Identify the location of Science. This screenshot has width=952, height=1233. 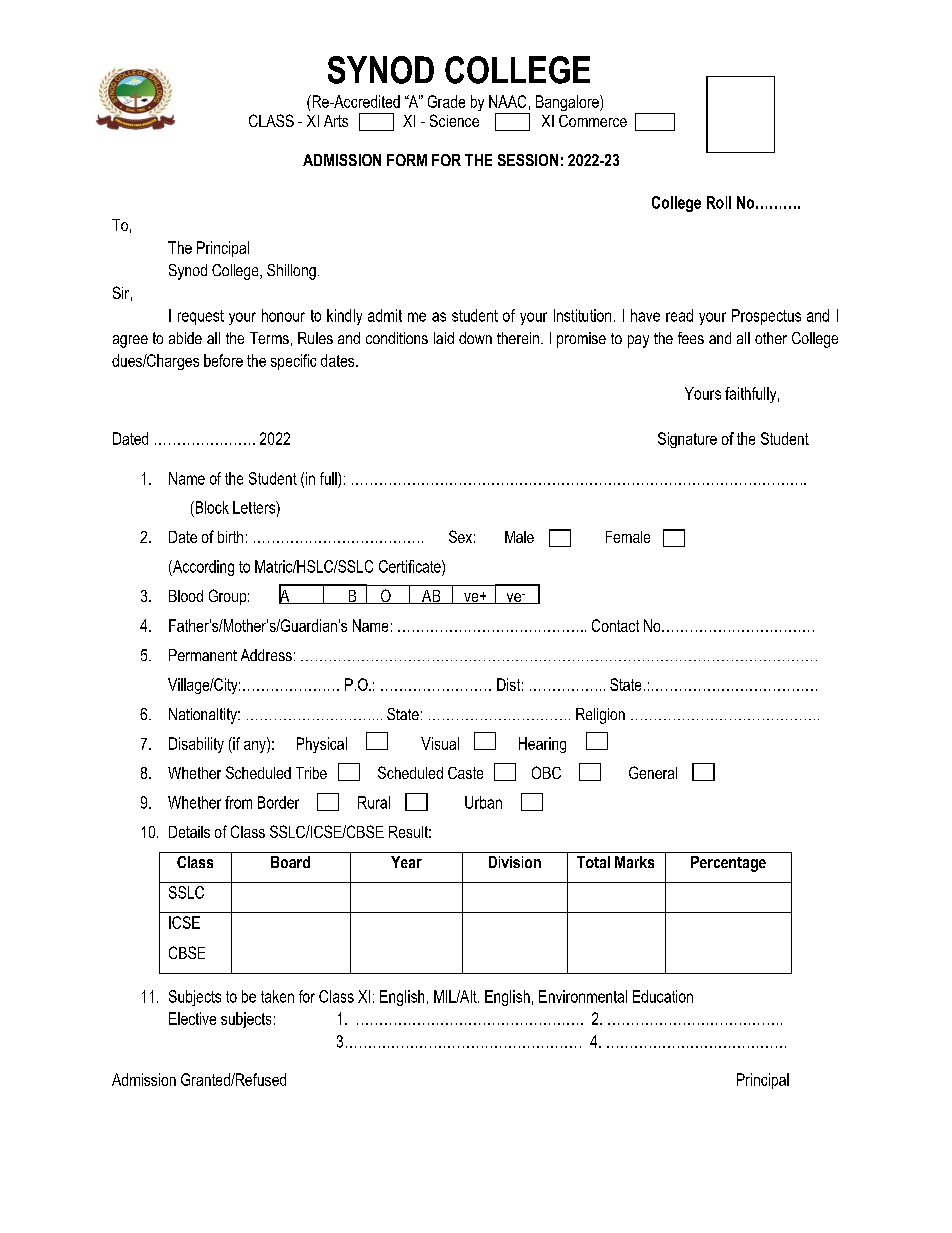
(454, 120).
